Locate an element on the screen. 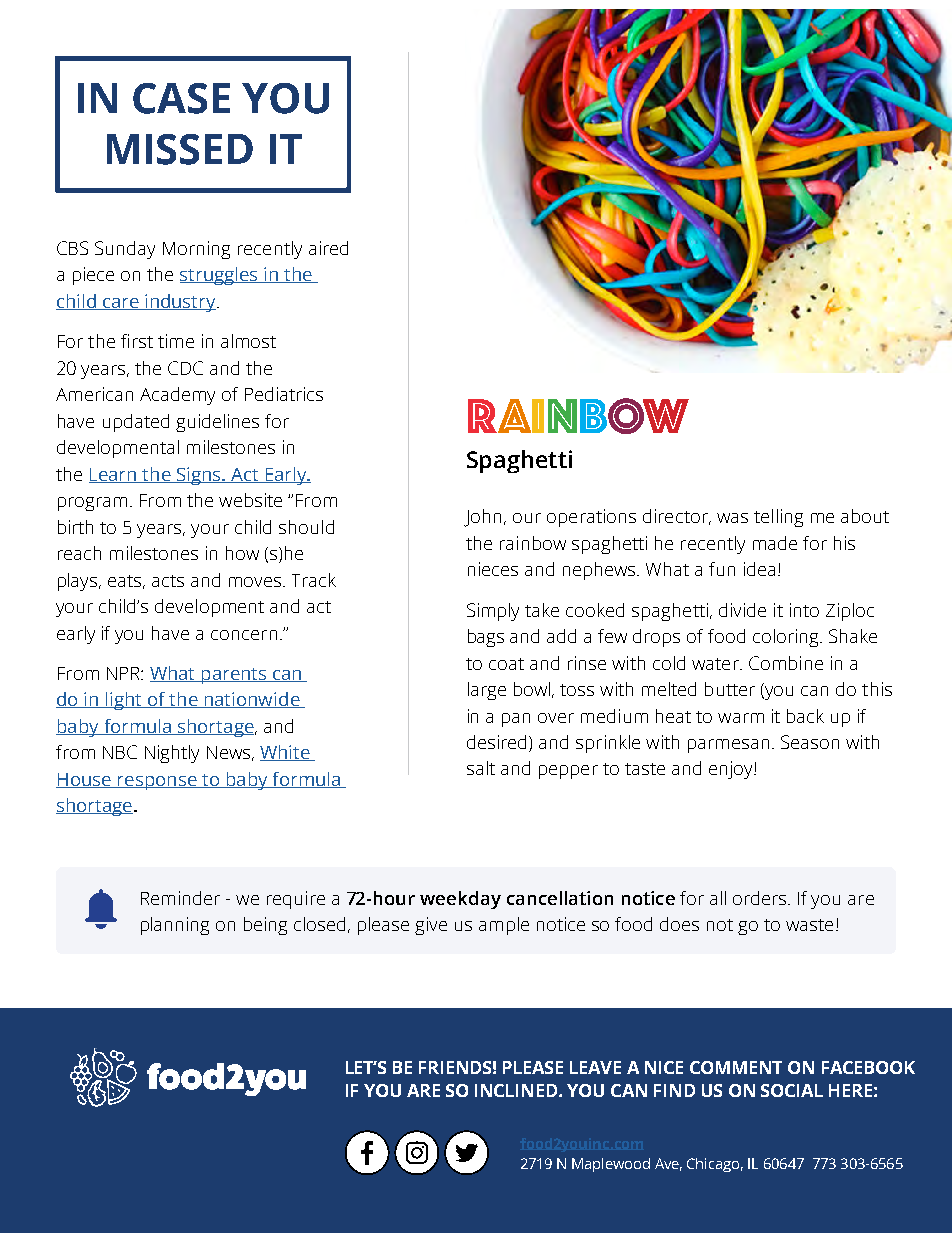 The height and width of the screenshot is (1233, 952). salt is located at coordinates (481, 768).
